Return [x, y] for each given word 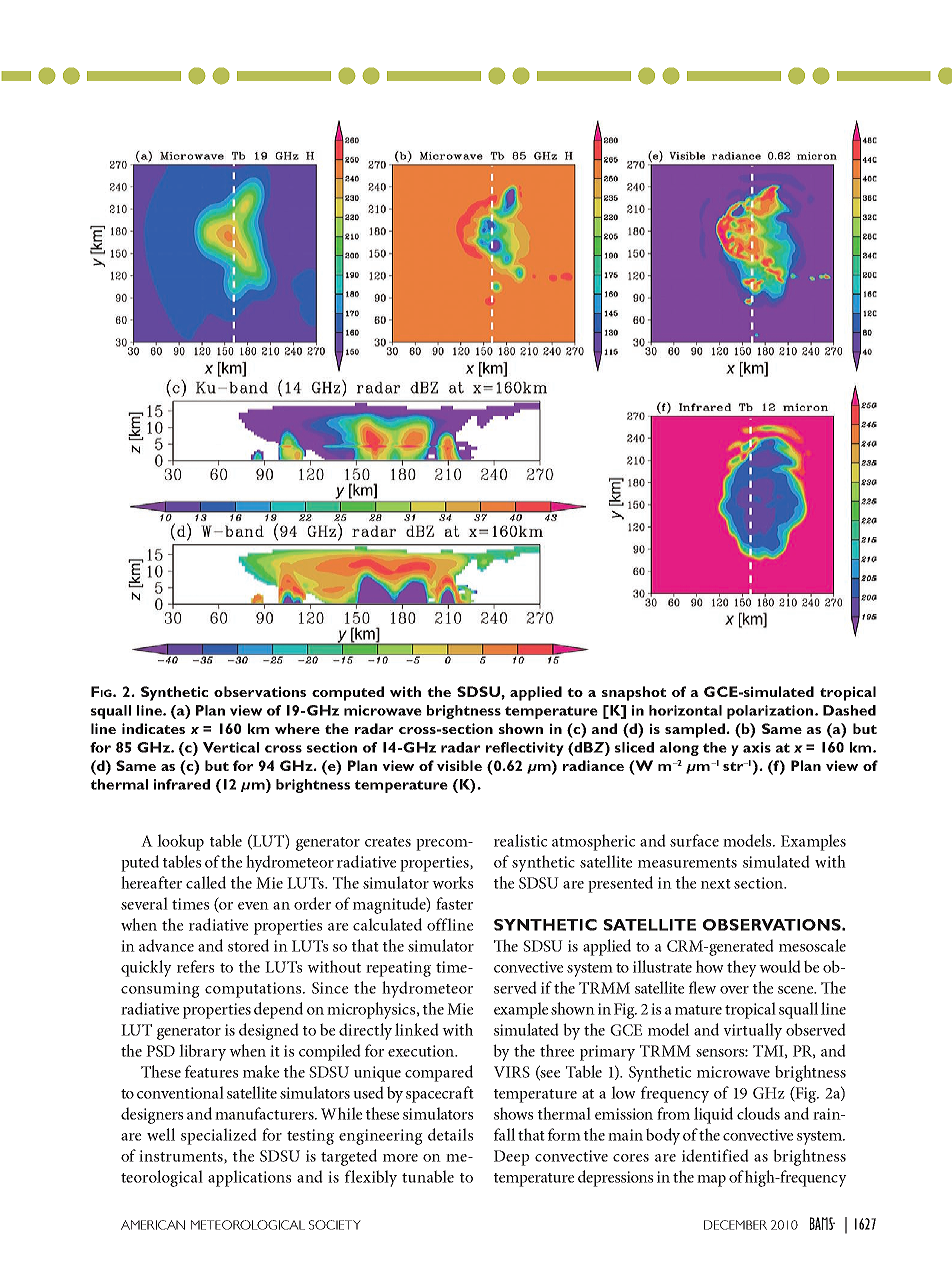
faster [454, 903]
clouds [758, 1113]
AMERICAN [153, 1225]
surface [694, 840]
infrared [182, 784]
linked [417, 1029]
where [297, 728]
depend [278, 1010]
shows [513, 1113]
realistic [520, 840]
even [253, 906]
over [734, 990]
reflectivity [525, 749]
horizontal [685, 710]
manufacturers [265, 1113]
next [716, 884]
